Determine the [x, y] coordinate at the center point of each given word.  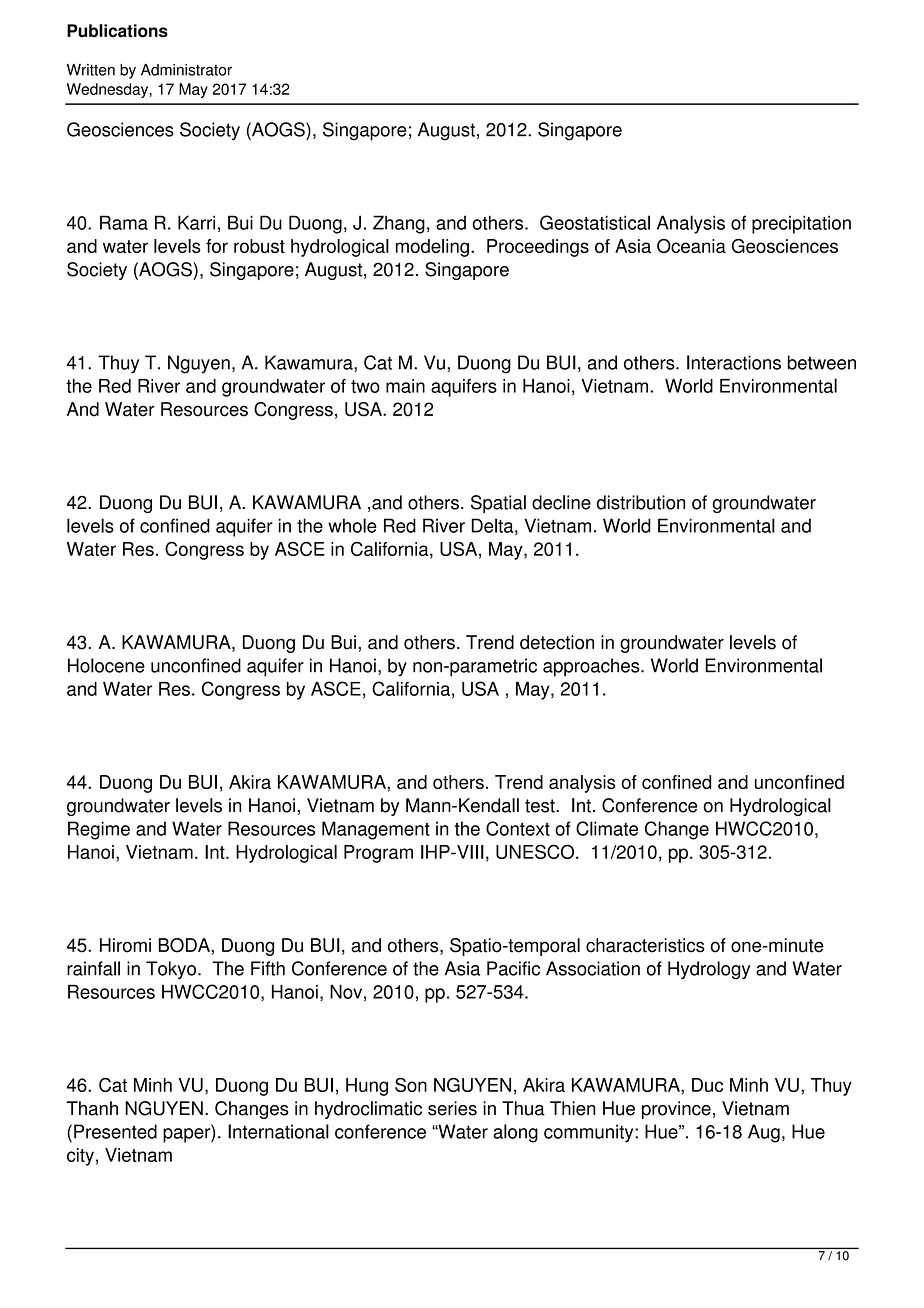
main [405, 386]
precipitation [801, 224]
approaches [592, 667]
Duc [707, 1085]
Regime [99, 830]
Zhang [399, 224]
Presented [115, 1131]
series [452, 1108]
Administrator [186, 70]
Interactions [734, 362]
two [365, 386]
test [541, 806]
